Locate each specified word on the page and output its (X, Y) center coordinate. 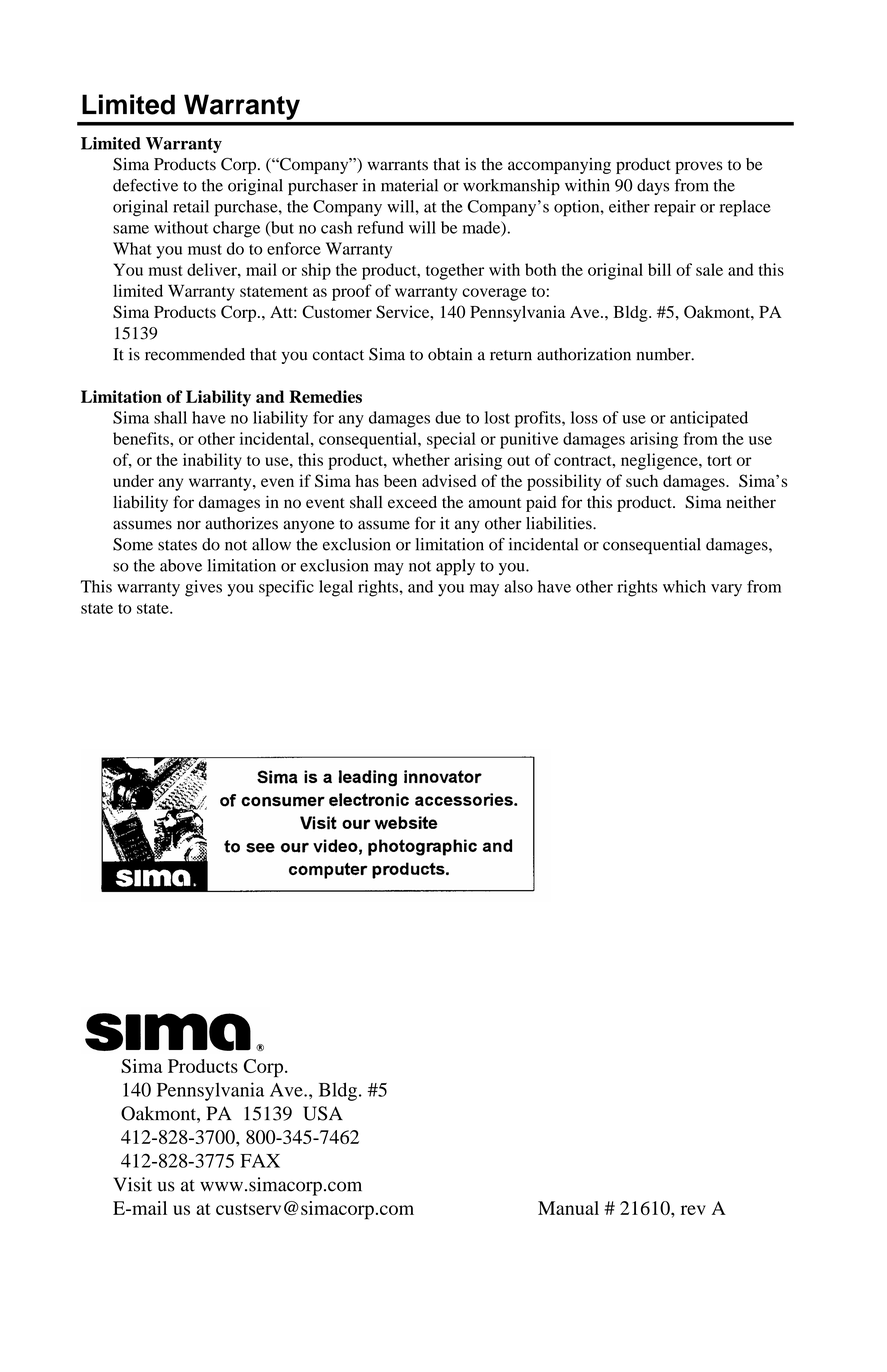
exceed (412, 502)
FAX (260, 1161)
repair (675, 208)
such (642, 481)
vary (726, 590)
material (409, 185)
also (518, 586)
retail (191, 206)
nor (189, 525)
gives (203, 588)
